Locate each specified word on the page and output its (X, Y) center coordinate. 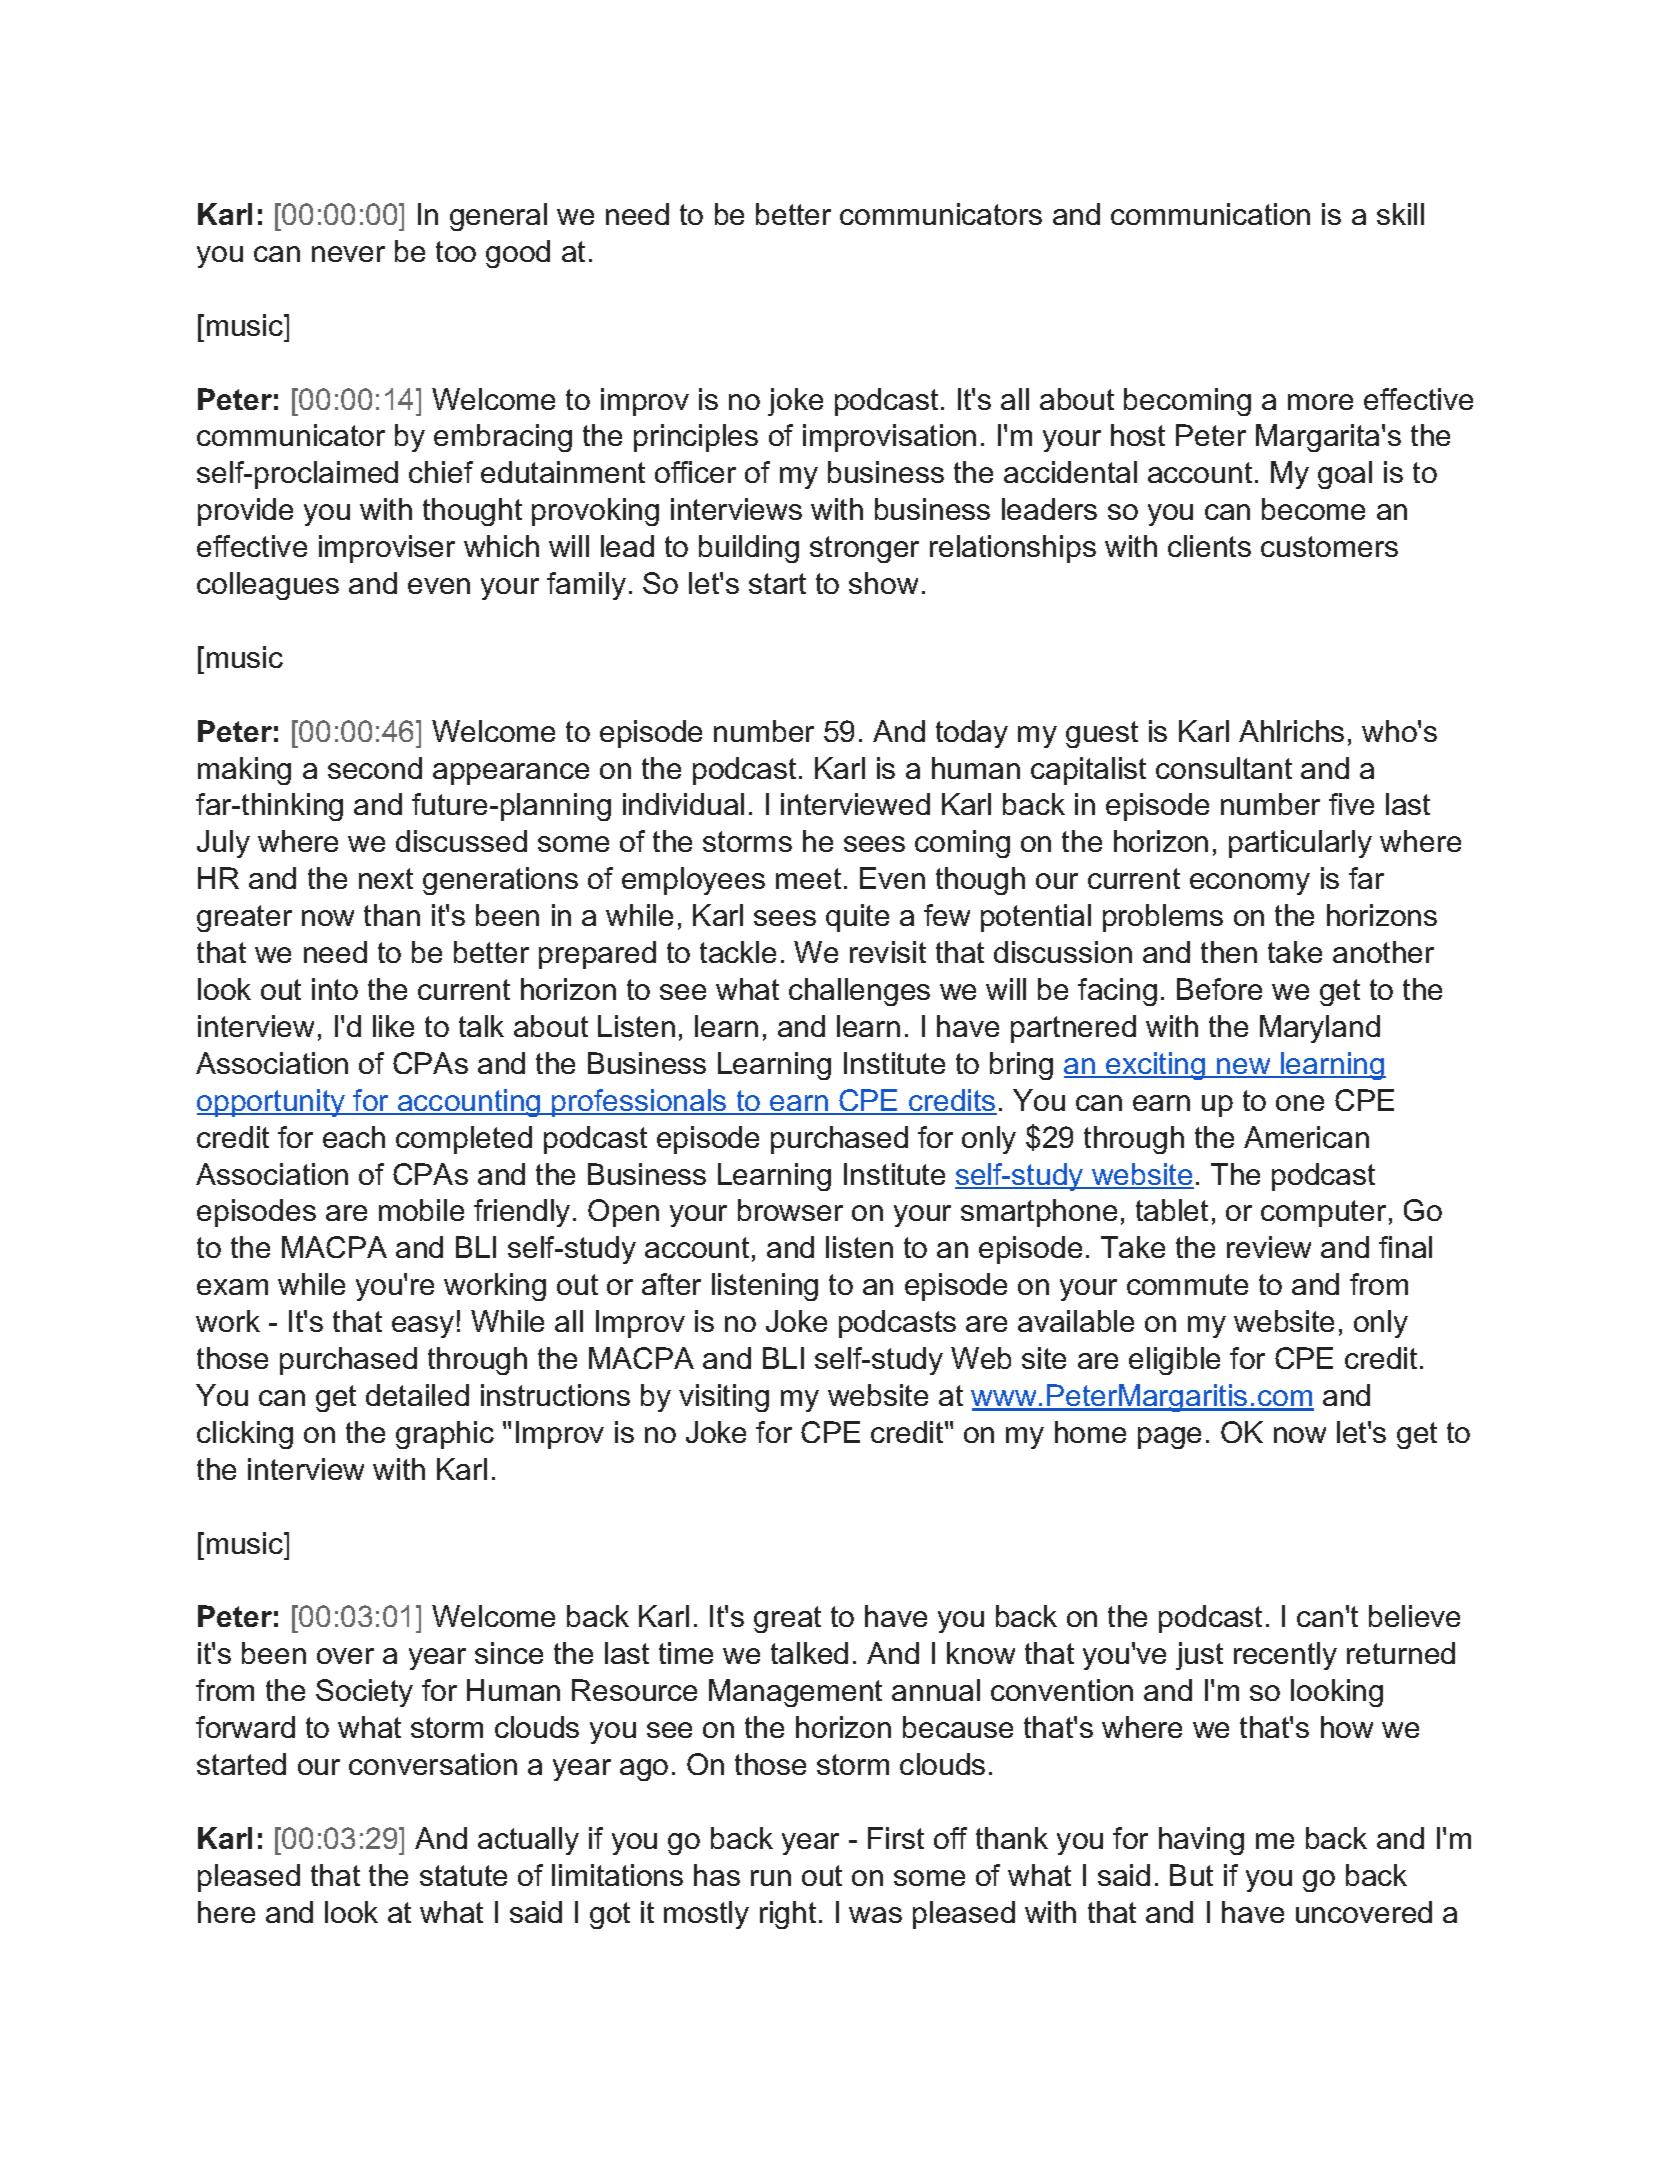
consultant (1224, 768)
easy (423, 1327)
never (348, 254)
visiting (724, 1398)
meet (808, 878)
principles (696, 438)
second (375, 768)
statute (463, 1875)
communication (1210, 214)
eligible (1174, 1361)
